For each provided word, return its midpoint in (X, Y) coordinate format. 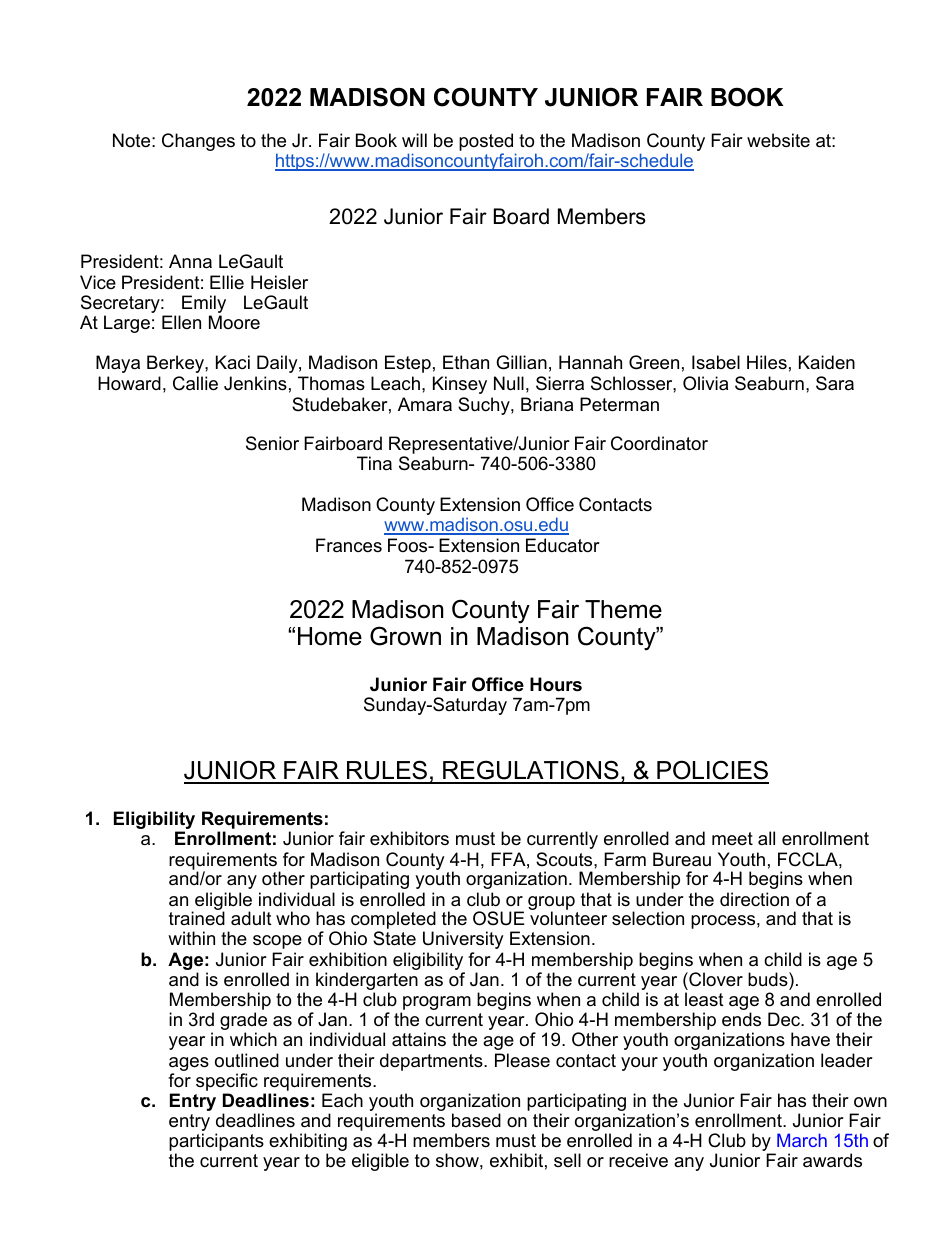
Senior (272, 443)
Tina (374, 463)
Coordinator (659, 443)
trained (197, 918)
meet (732, 838)
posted (487, 143)
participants (216, 1143)
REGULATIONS (531, 771)
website (778, 140)
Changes (198, 142)
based (476, 1120)
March (802, 1140)
